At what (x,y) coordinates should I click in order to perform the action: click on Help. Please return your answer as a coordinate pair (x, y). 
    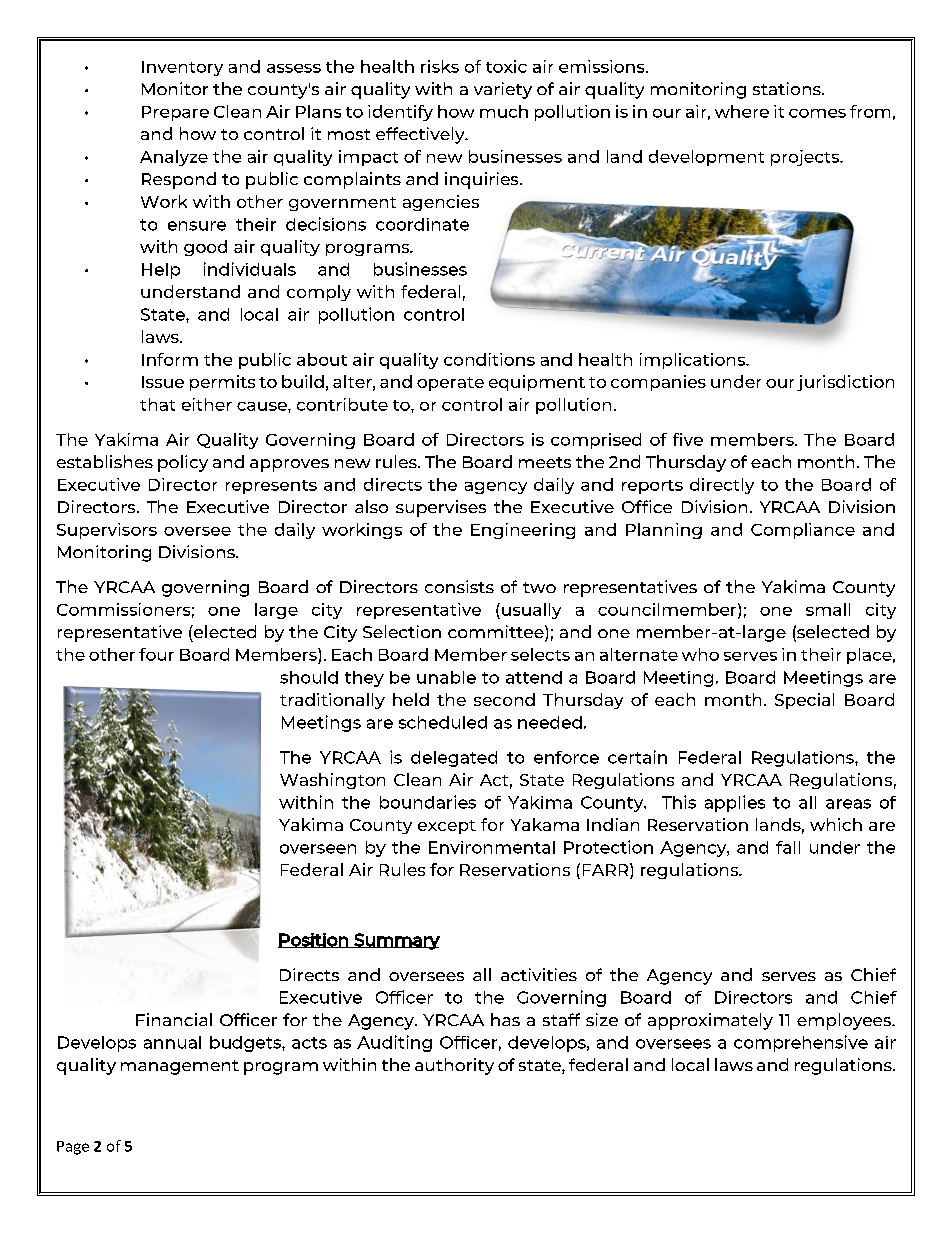
    Looking at the image, I should click on (161, 271).
